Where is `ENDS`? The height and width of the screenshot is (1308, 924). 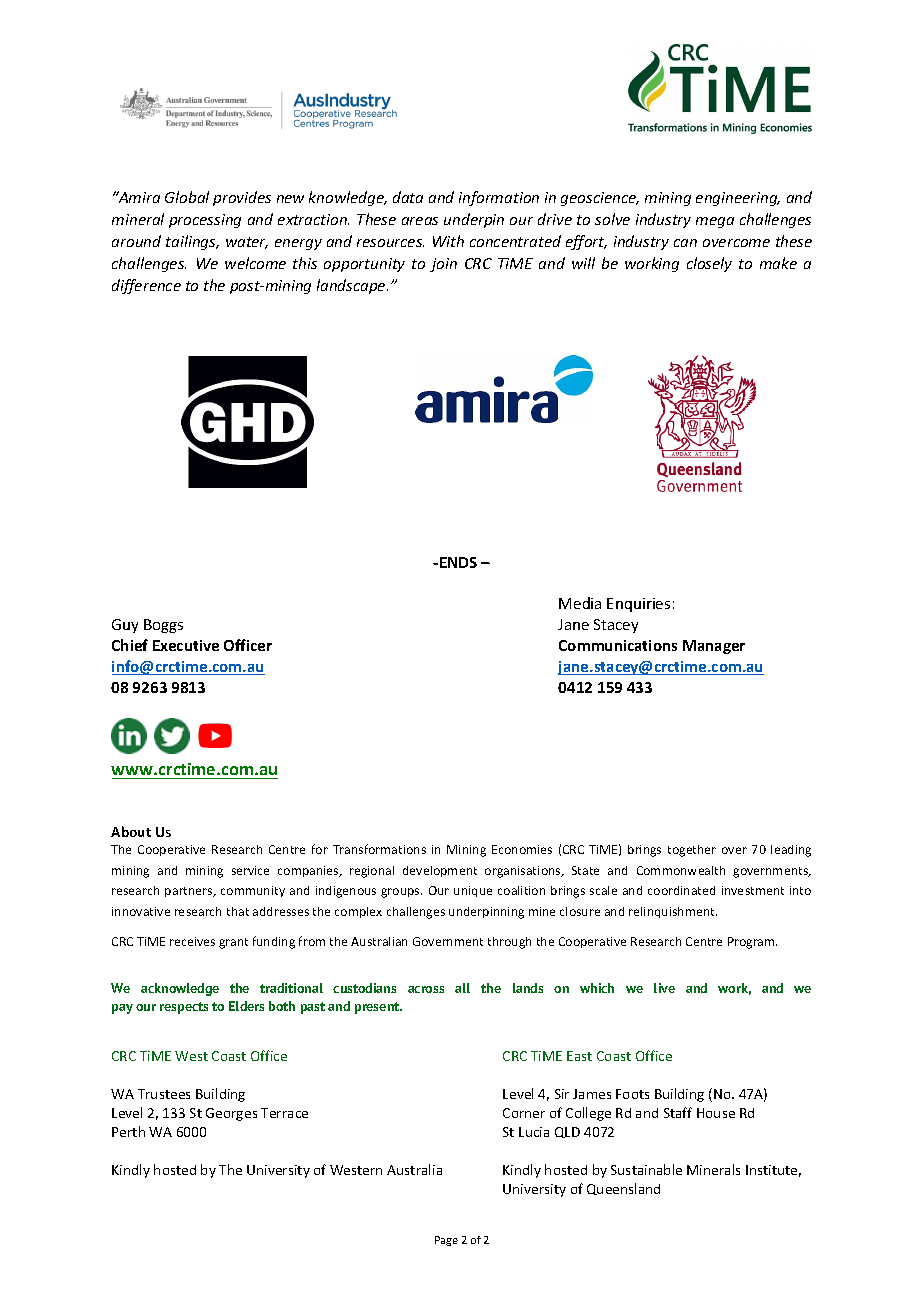 ENDS is located at coordinates (458, 562).
